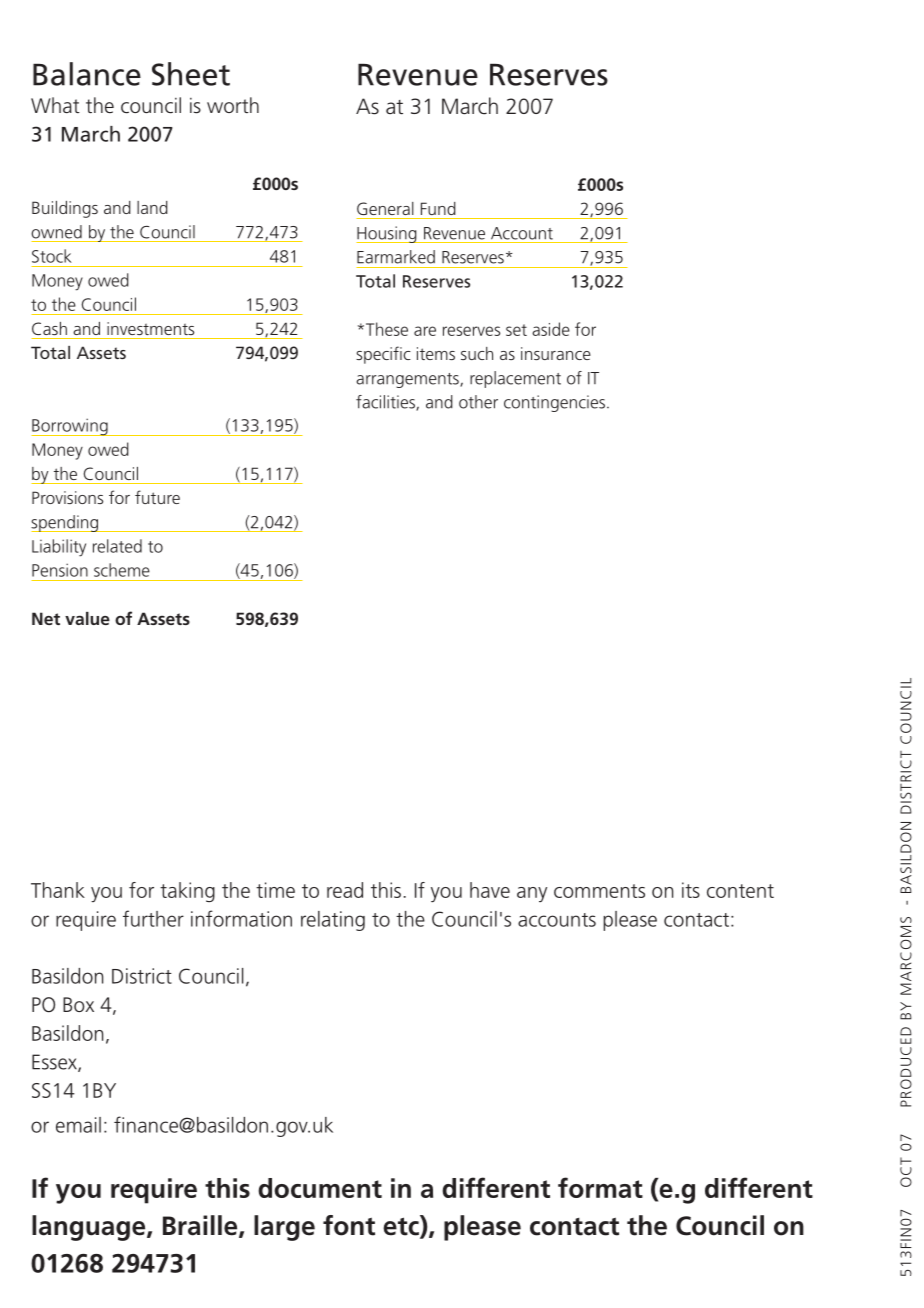 This document has width=924, height=1308. What do you see at coordinates (90, 1228) in the document?
I see `language` at bounding box center [90, 1228].
